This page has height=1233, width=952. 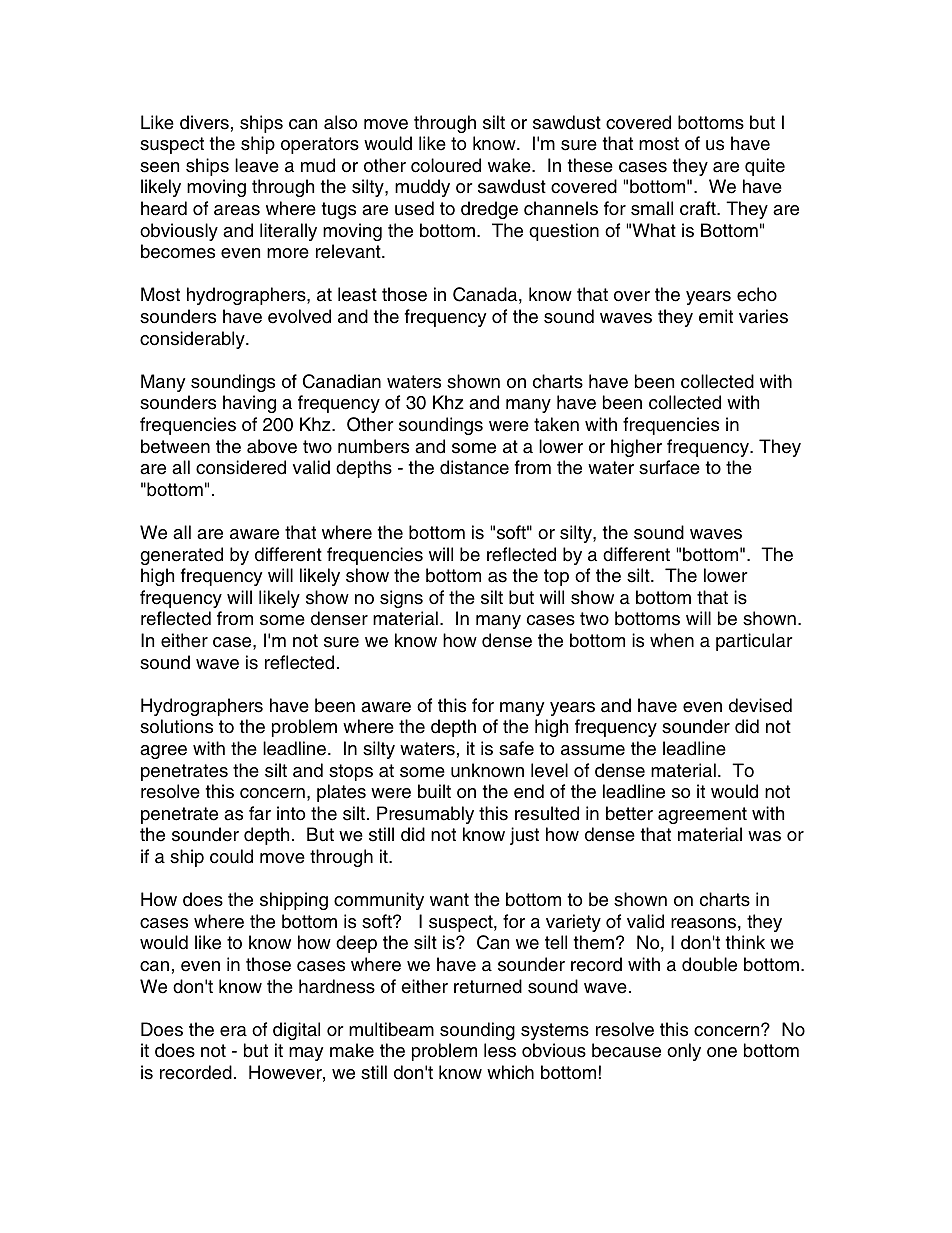 I want to click on having, so click(x=249, y=404).
